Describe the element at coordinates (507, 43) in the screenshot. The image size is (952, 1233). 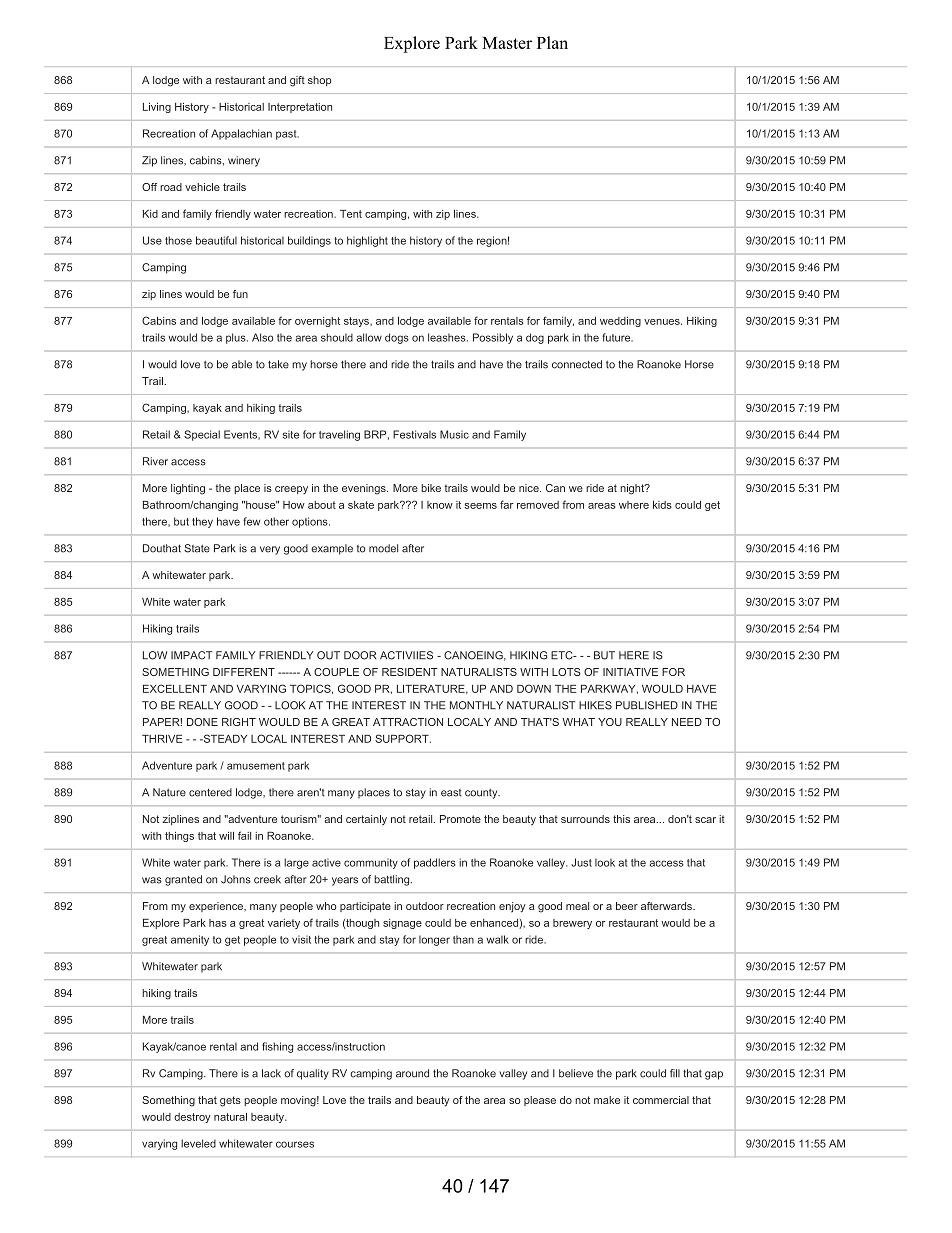
I see `Master` at that location.
